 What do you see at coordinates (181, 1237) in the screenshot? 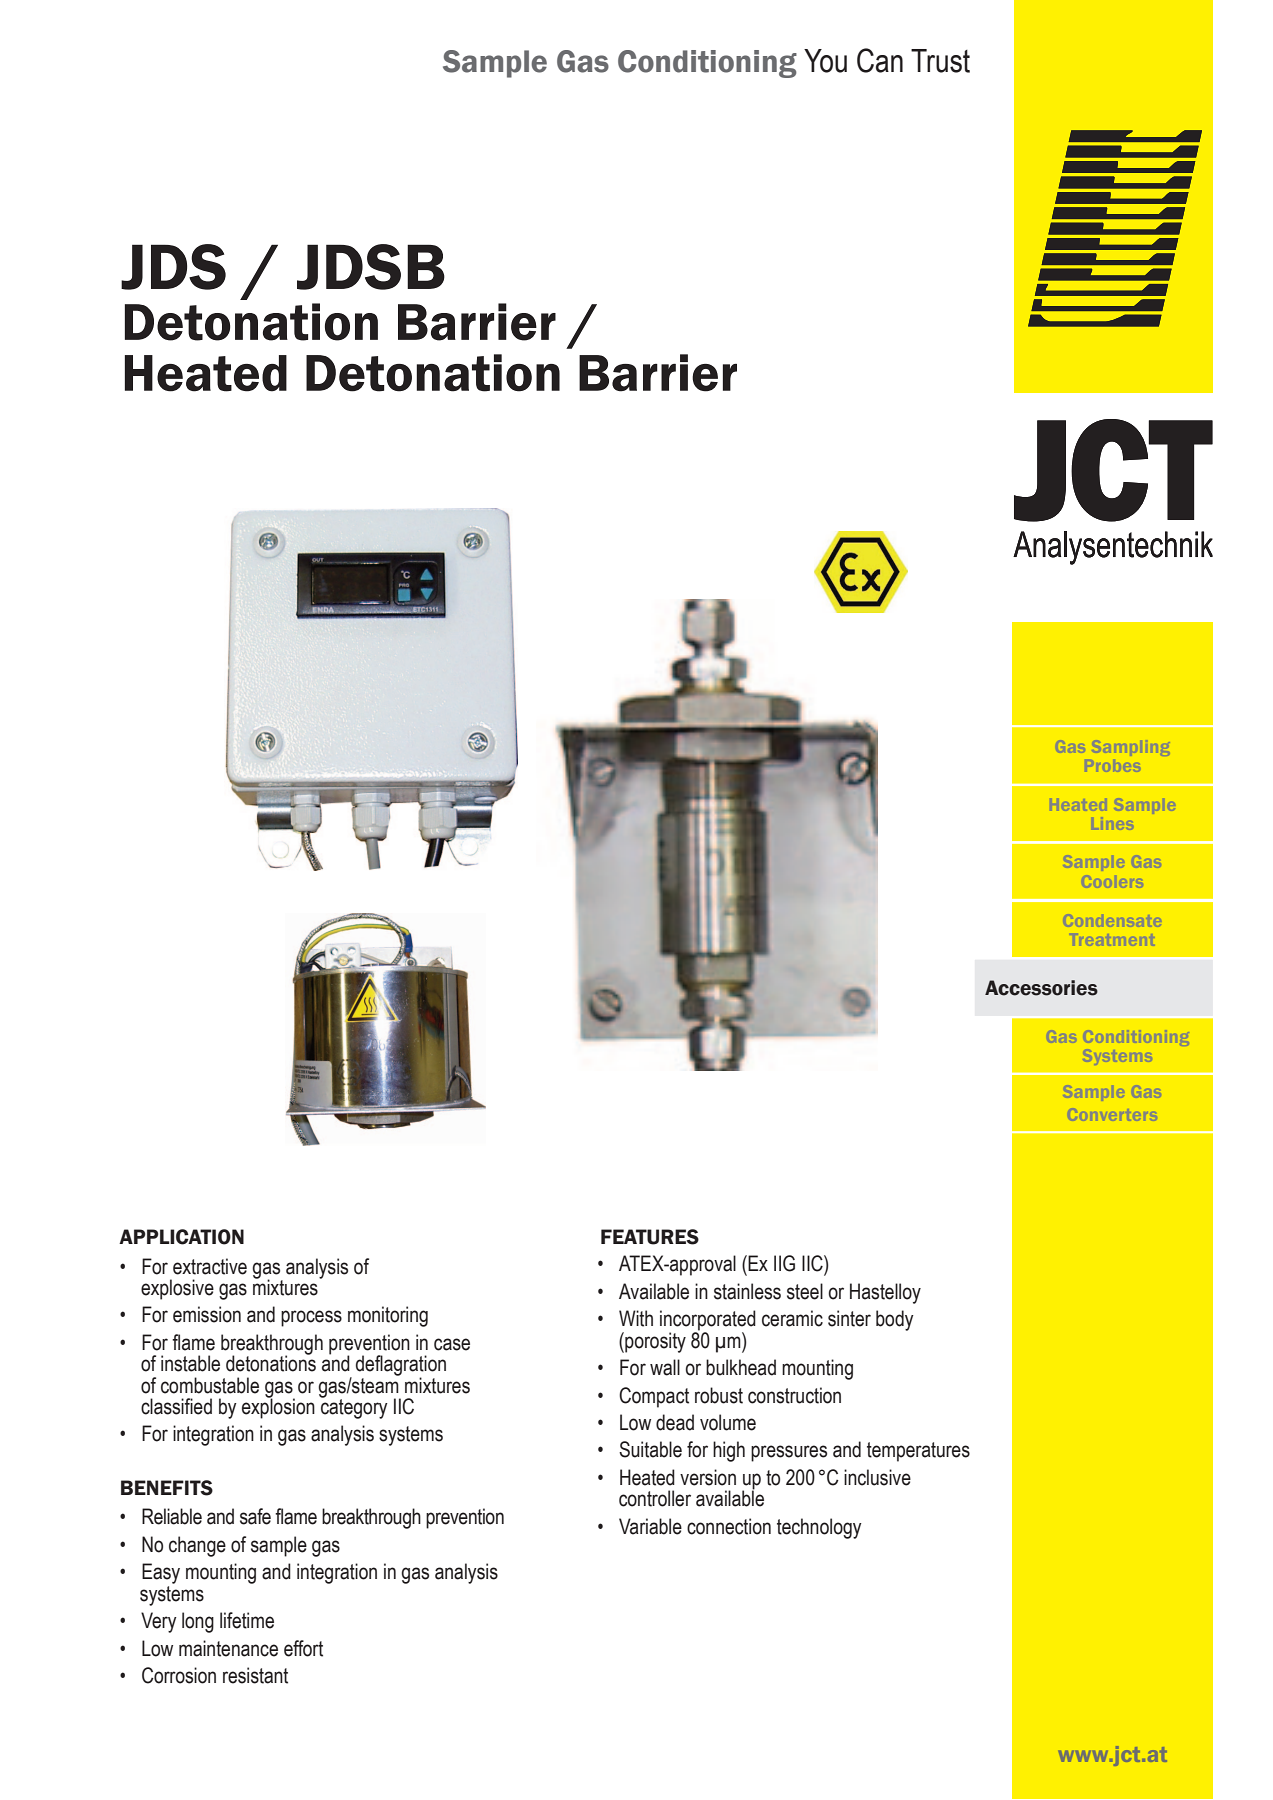
I see `APPLICATION` at bounding box center [181, 1237].
